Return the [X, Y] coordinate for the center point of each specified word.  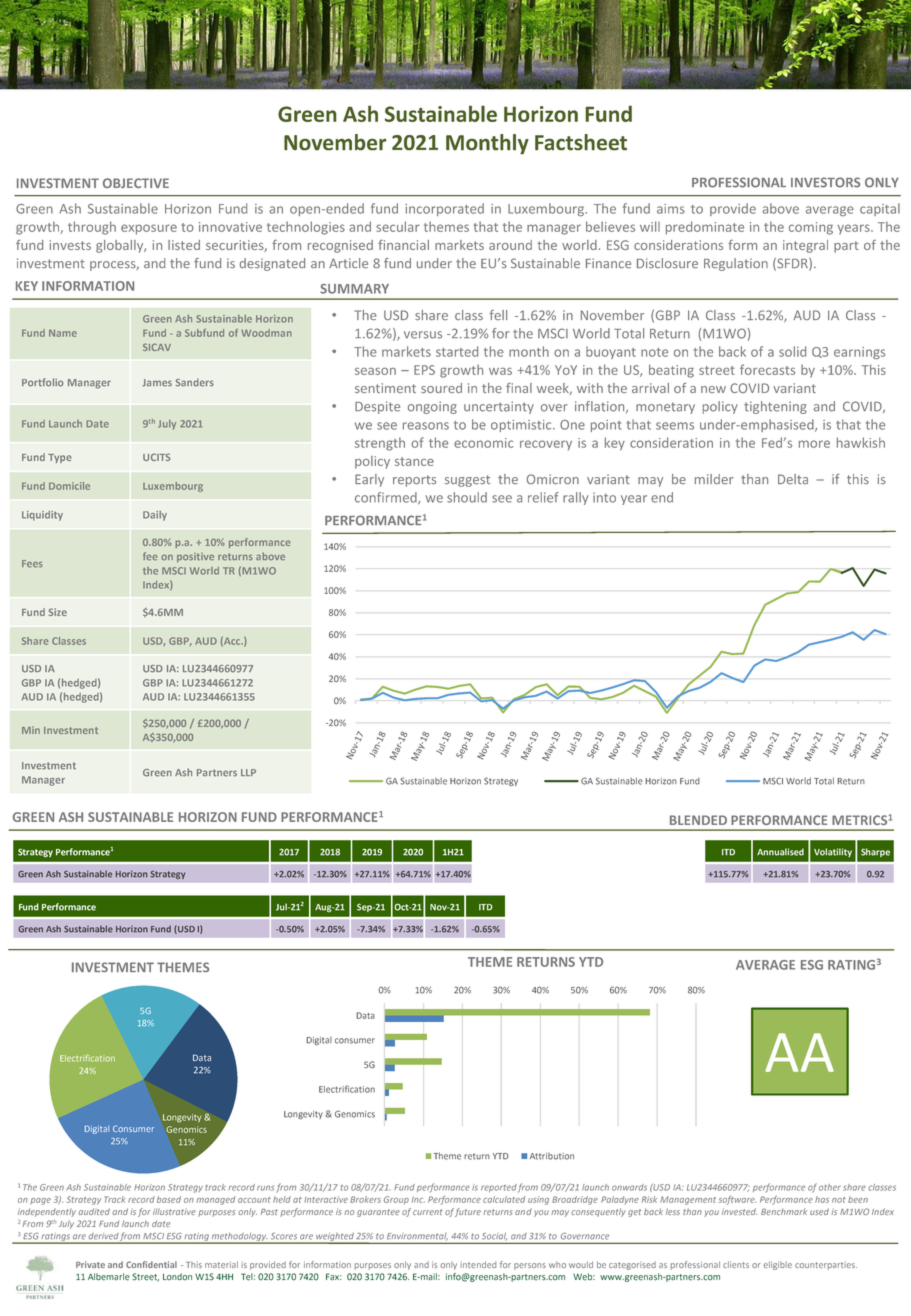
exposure [149, 229]
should [467, 497]
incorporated [444, 209]
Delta [793, 479]
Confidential [151, 1264]
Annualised [780, 852]
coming [811, 228]
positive [195, 557]
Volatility [833, 852]
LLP [248, 772]
